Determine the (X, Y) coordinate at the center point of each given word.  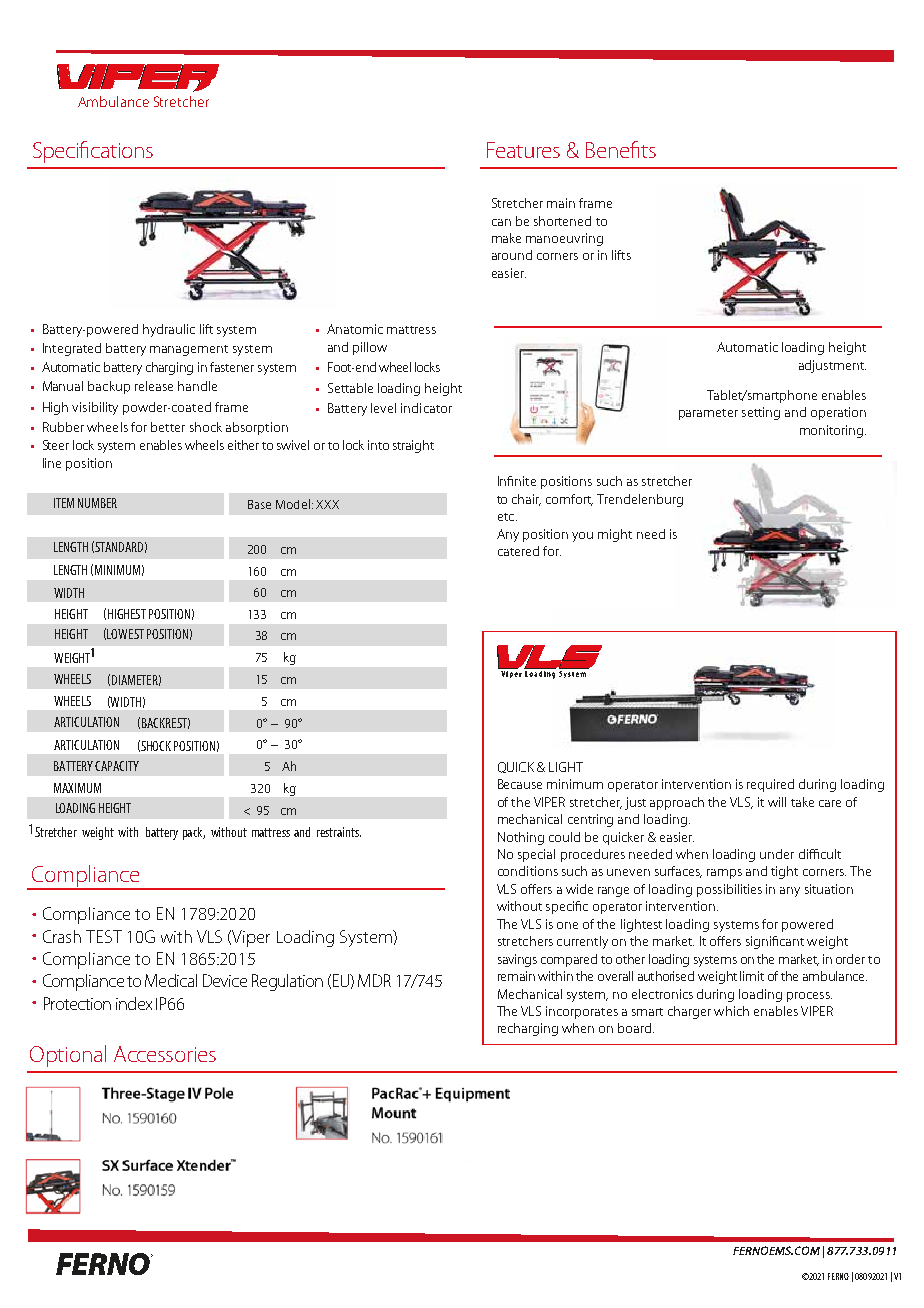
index (134, 1003)
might (615, 535)
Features (523, 150)
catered (518, 551)
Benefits (621, 149)
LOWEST (125, 634)
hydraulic (169, 330)
